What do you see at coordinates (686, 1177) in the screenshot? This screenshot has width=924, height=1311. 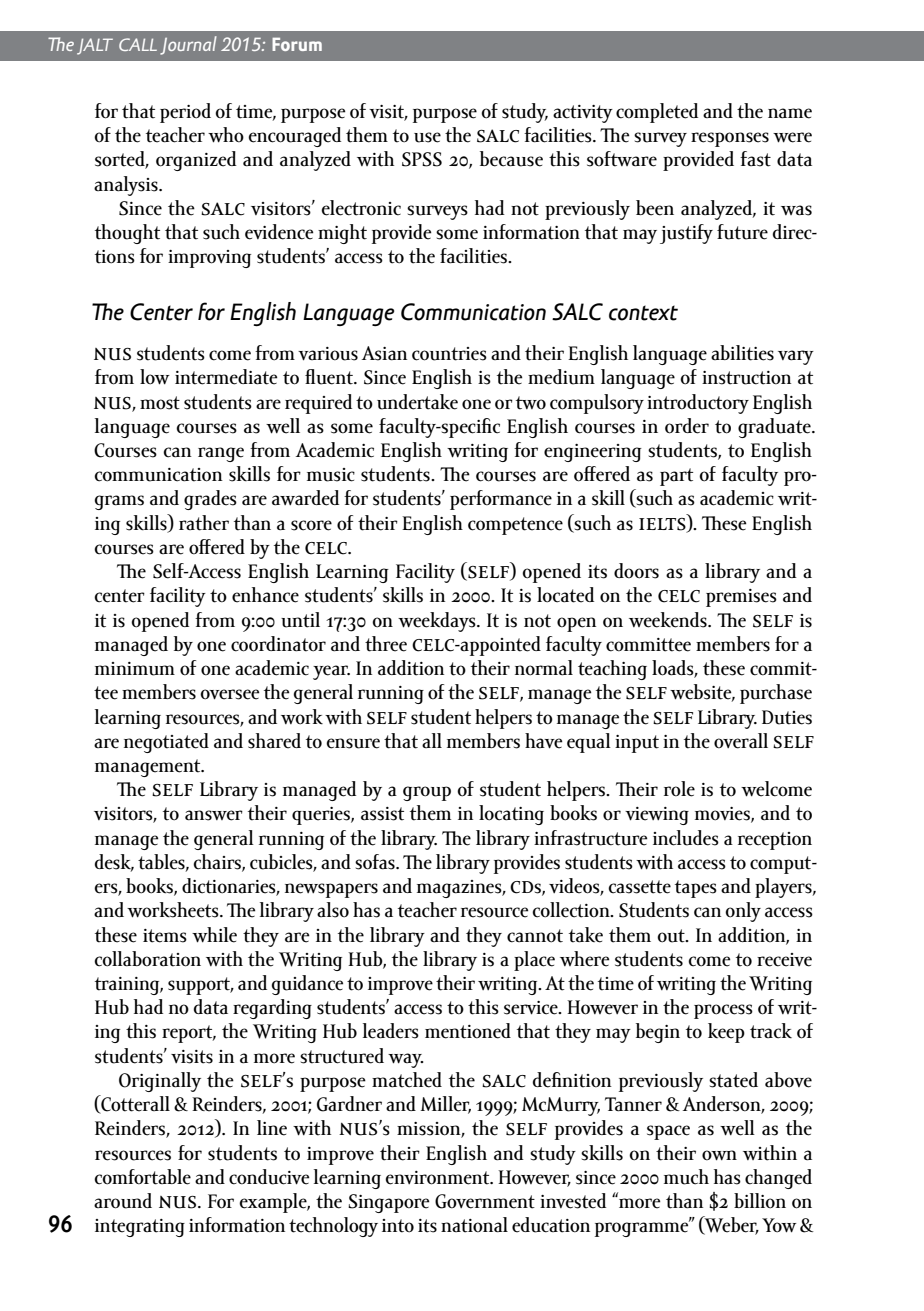 I see `much` at bounding box center [686, 1177].
